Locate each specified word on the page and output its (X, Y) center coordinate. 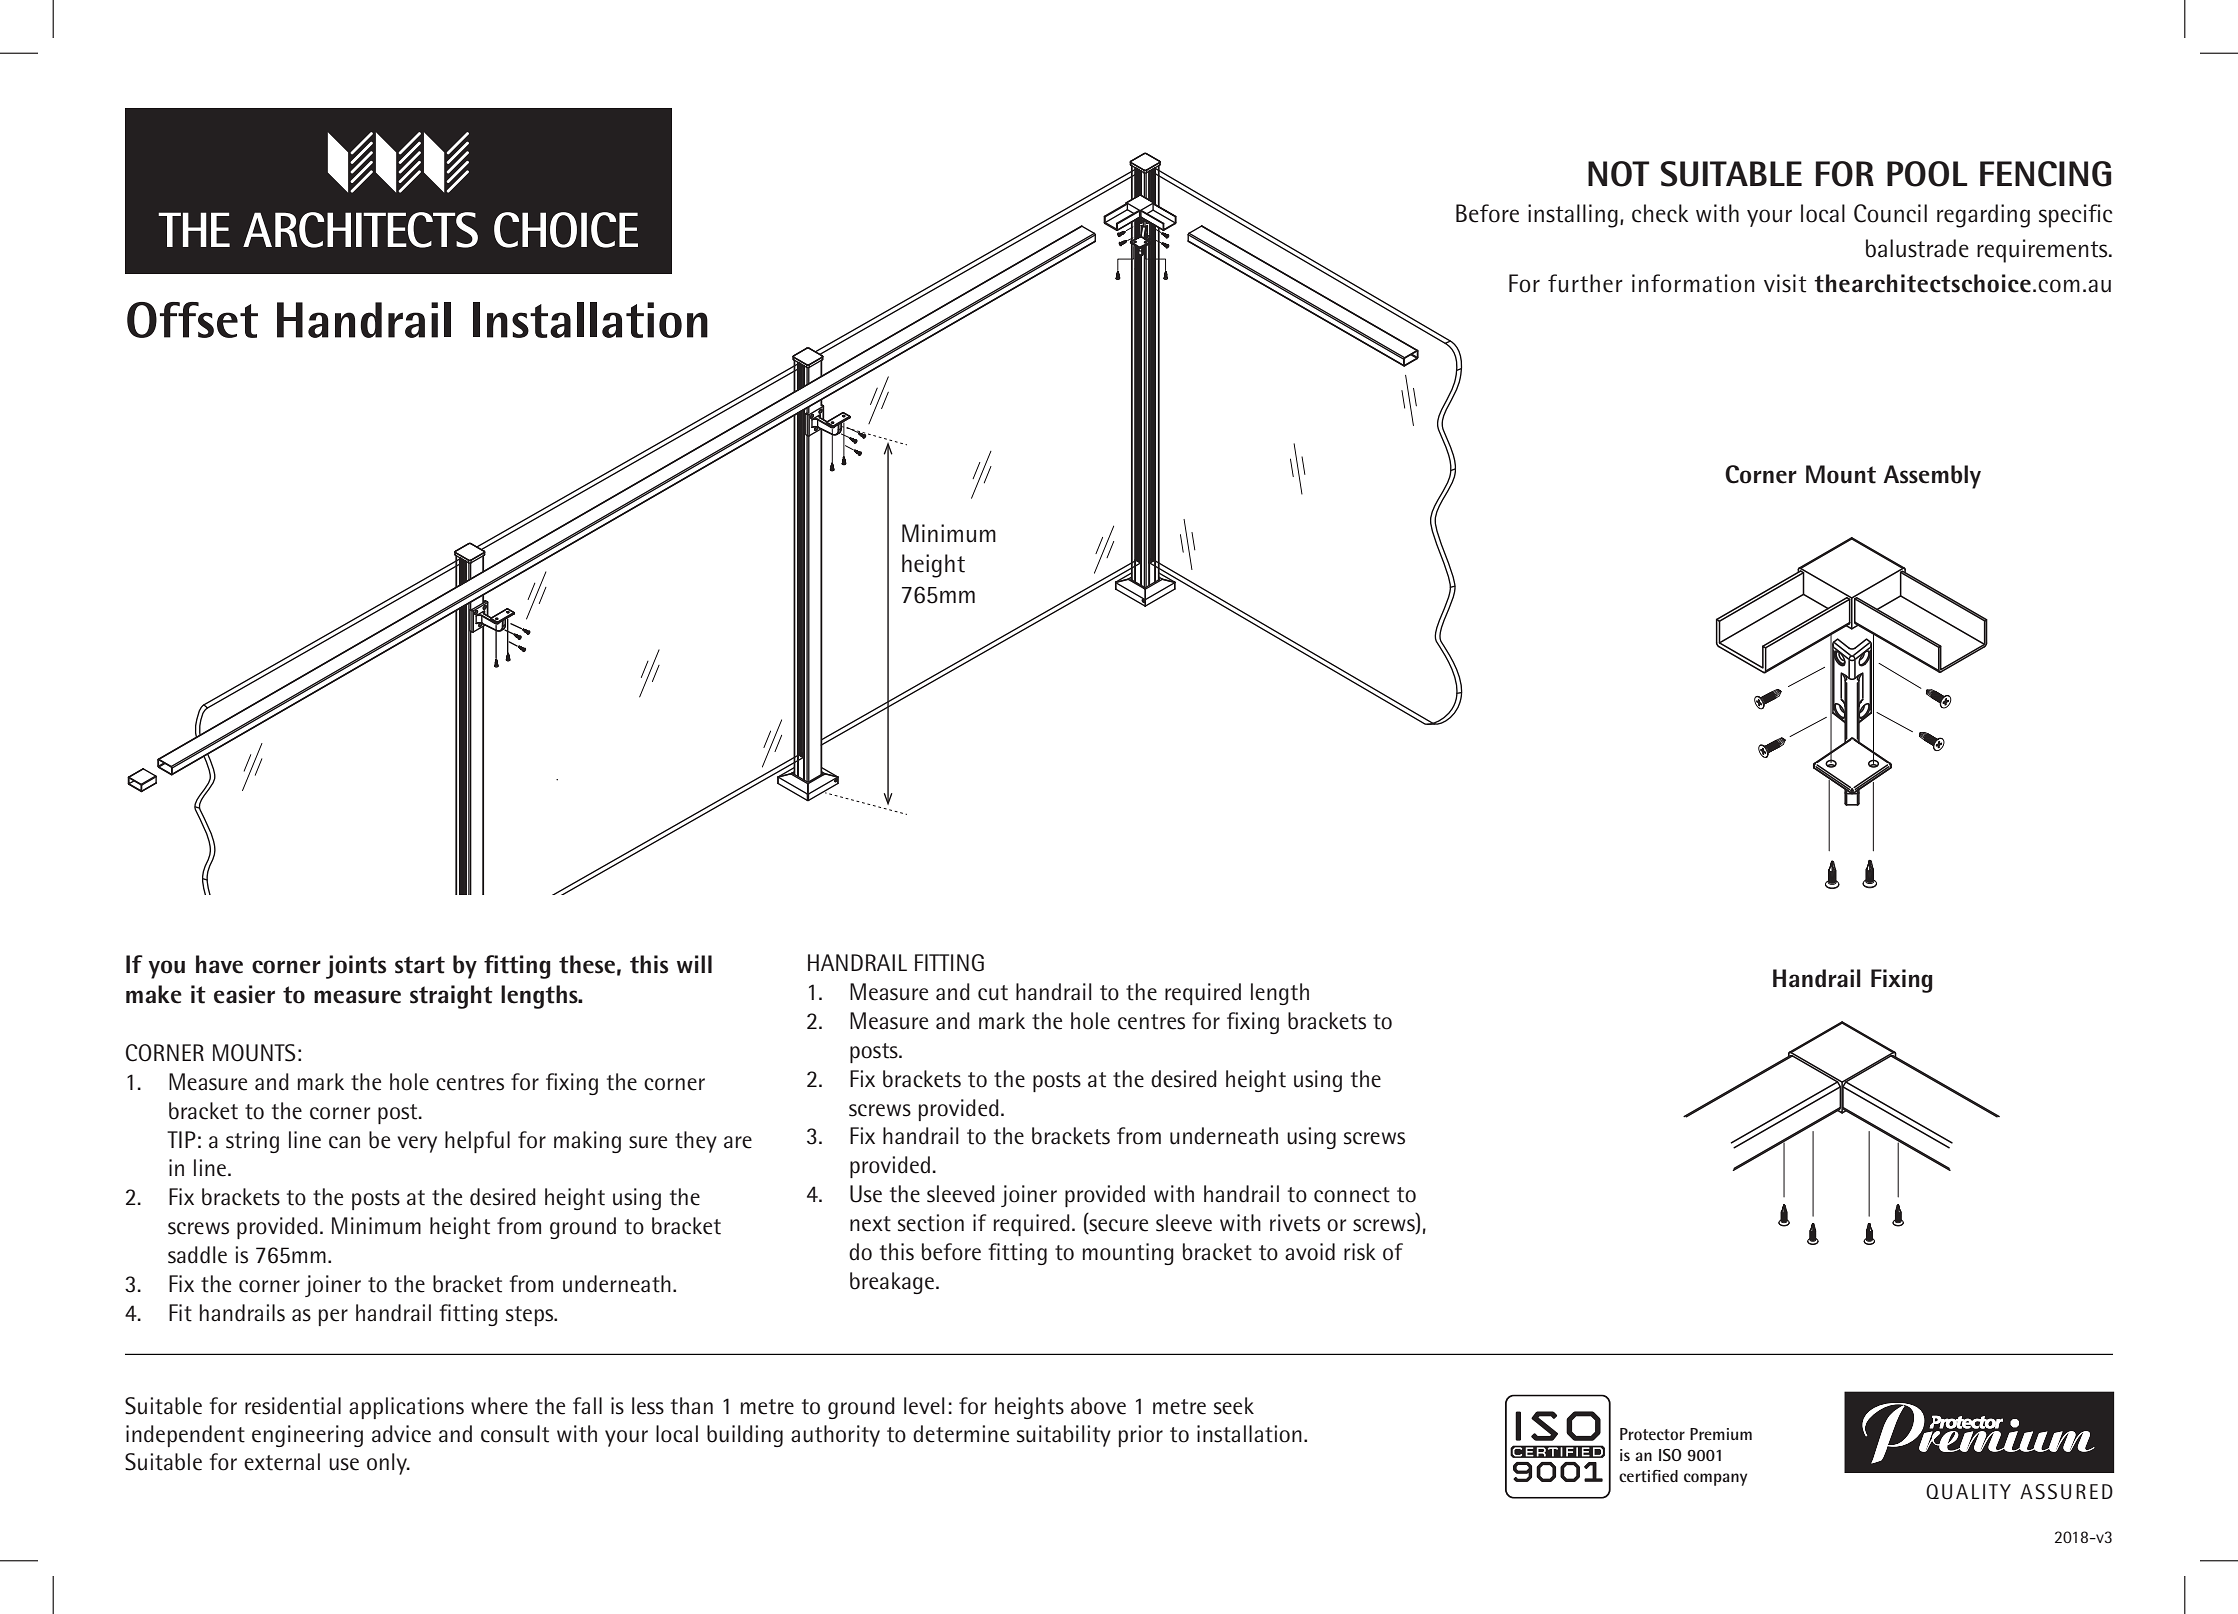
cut (993, 993)
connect (1352, 1195)
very (417, 1144)
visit (1785, 283)
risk (1360, 1252)
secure (1117, 1226)
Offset (192, 320)
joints (356, 967)
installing (1573, 216)
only (388, 1464)
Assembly (1932, 477)
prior (1141, 1436)
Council (1890, 213)
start (420, 965)
